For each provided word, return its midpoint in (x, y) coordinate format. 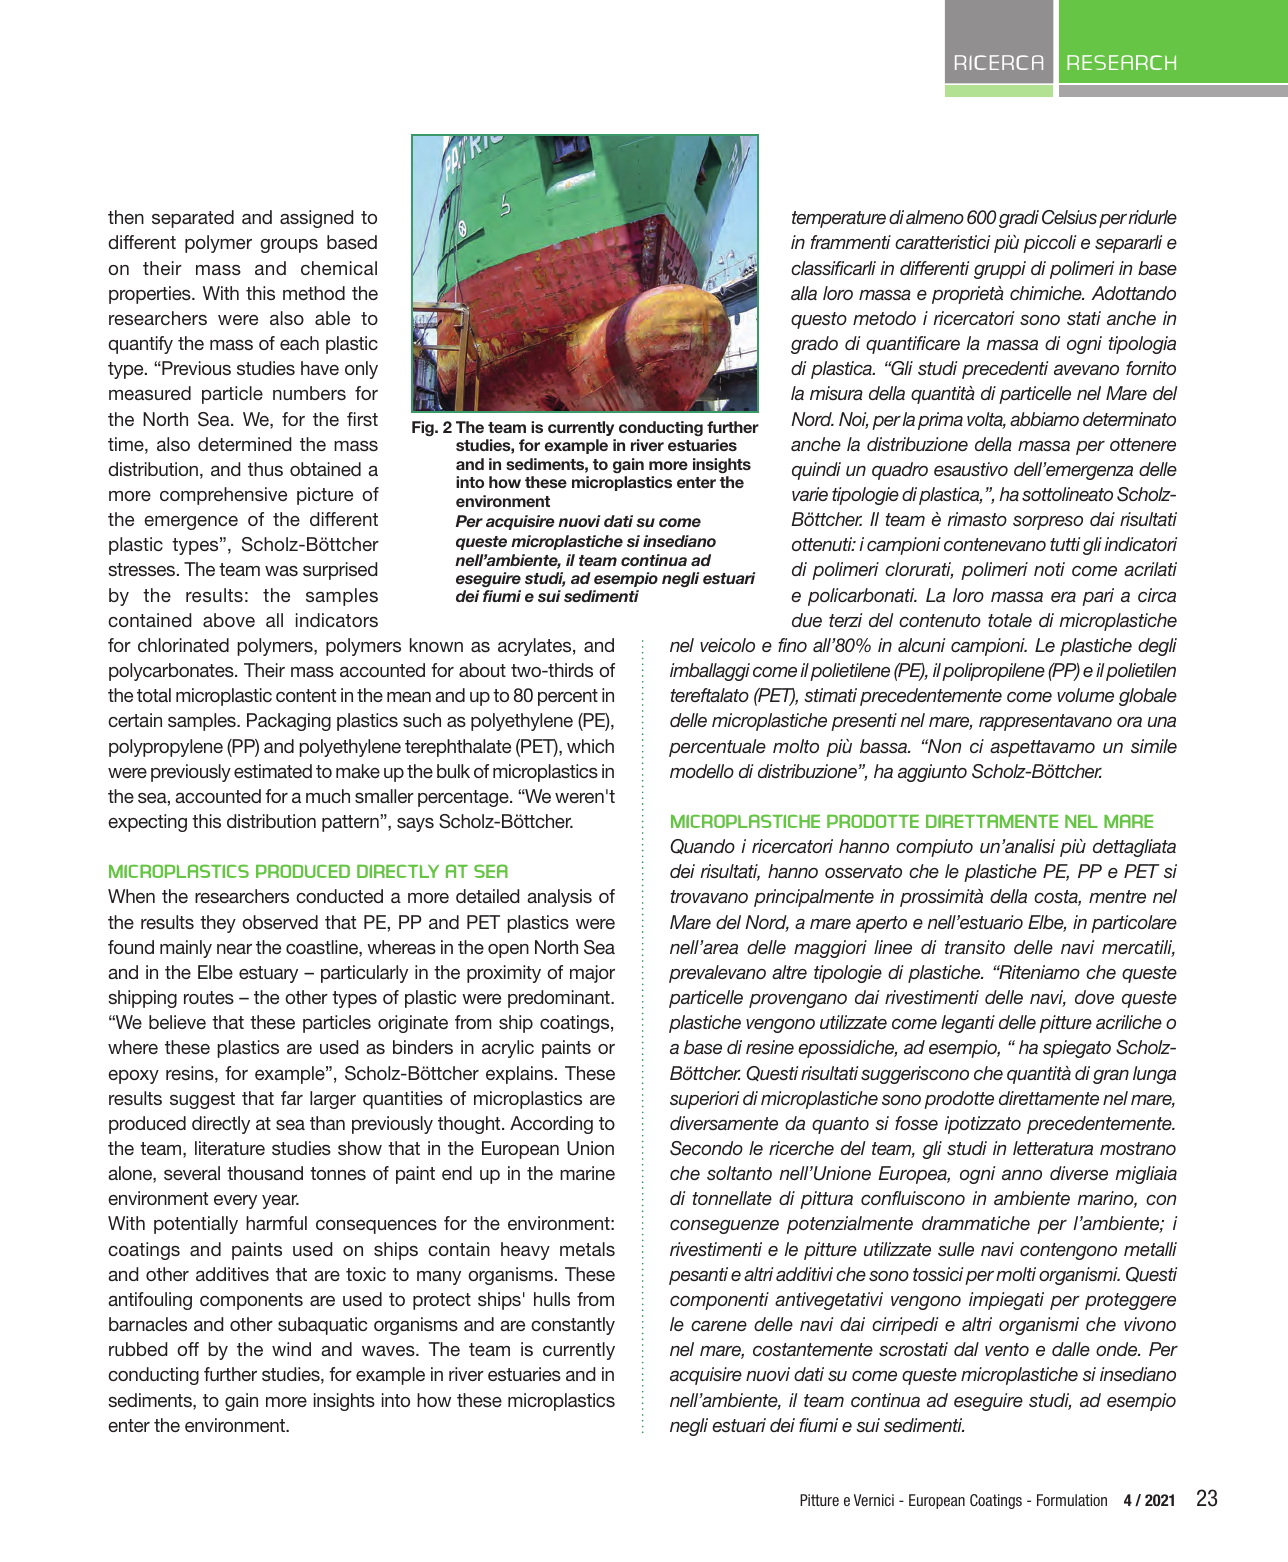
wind (291, 1349)
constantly (573, 1326)
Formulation (1072, 1500)
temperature (839, 219)
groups (289, 246)
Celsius (1069, 217)
